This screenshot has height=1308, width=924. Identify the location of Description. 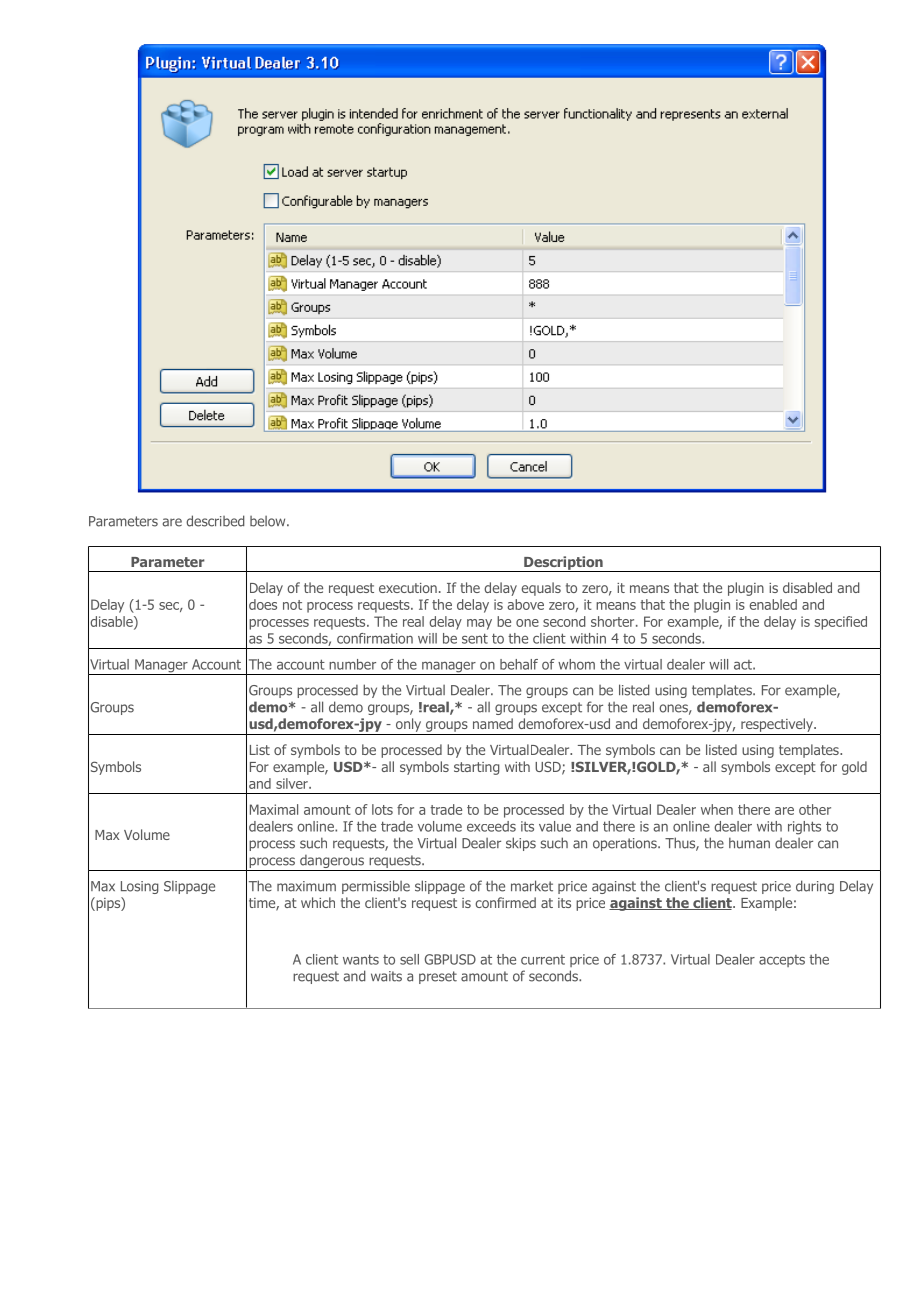
(563, 564).
